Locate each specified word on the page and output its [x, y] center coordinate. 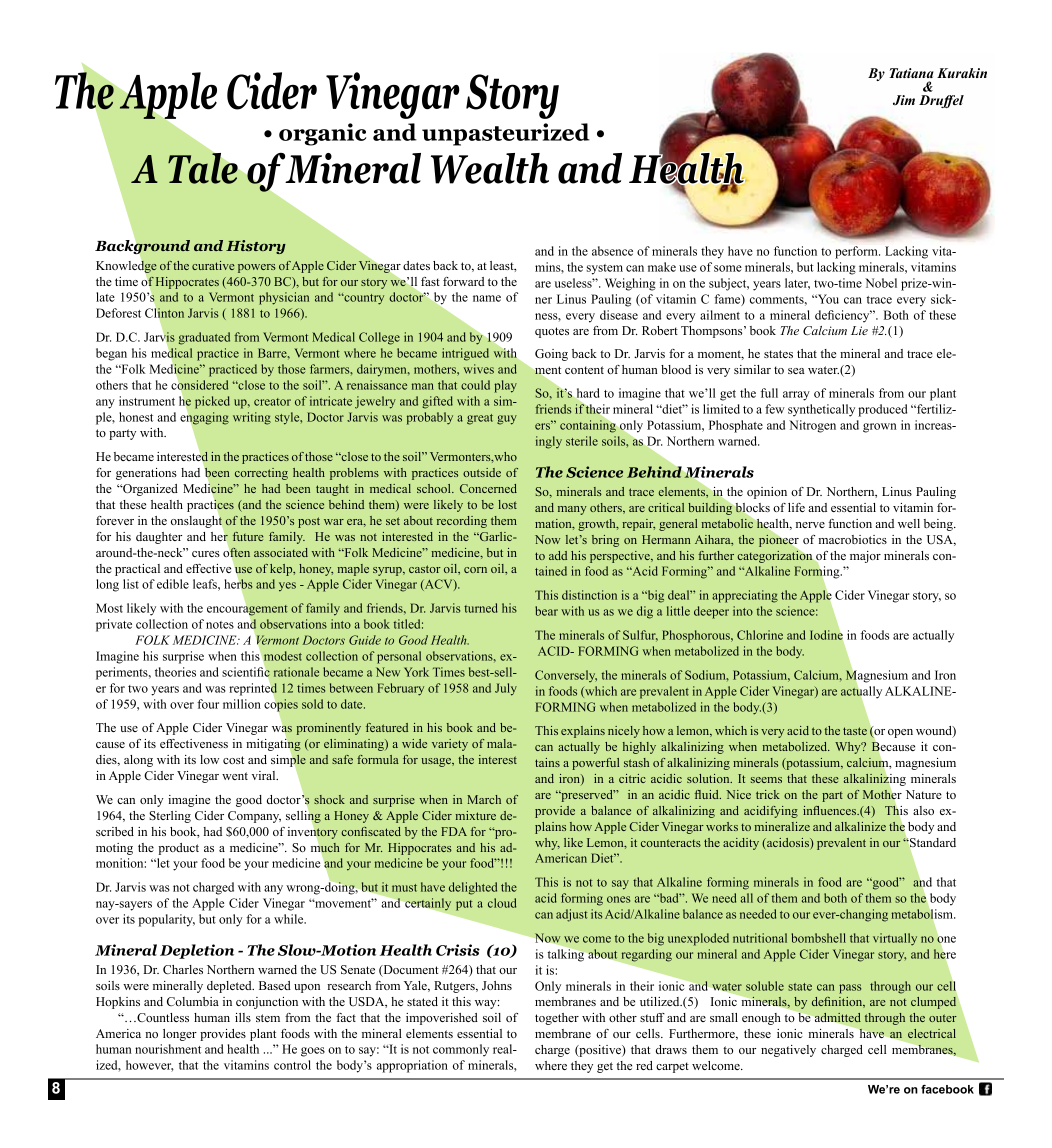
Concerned [488, 488]
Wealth [490, 168]
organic [322, 134]
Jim [904, 100]
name [487, 298]
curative [213, 265]
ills [243, 1017]
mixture [475, 815]
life [796, 507]
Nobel [881, 283]
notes [220, 625]
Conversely [566, 676]
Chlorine [760, 635]
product [179, 849]
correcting [261, 474]
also [923, 810]
